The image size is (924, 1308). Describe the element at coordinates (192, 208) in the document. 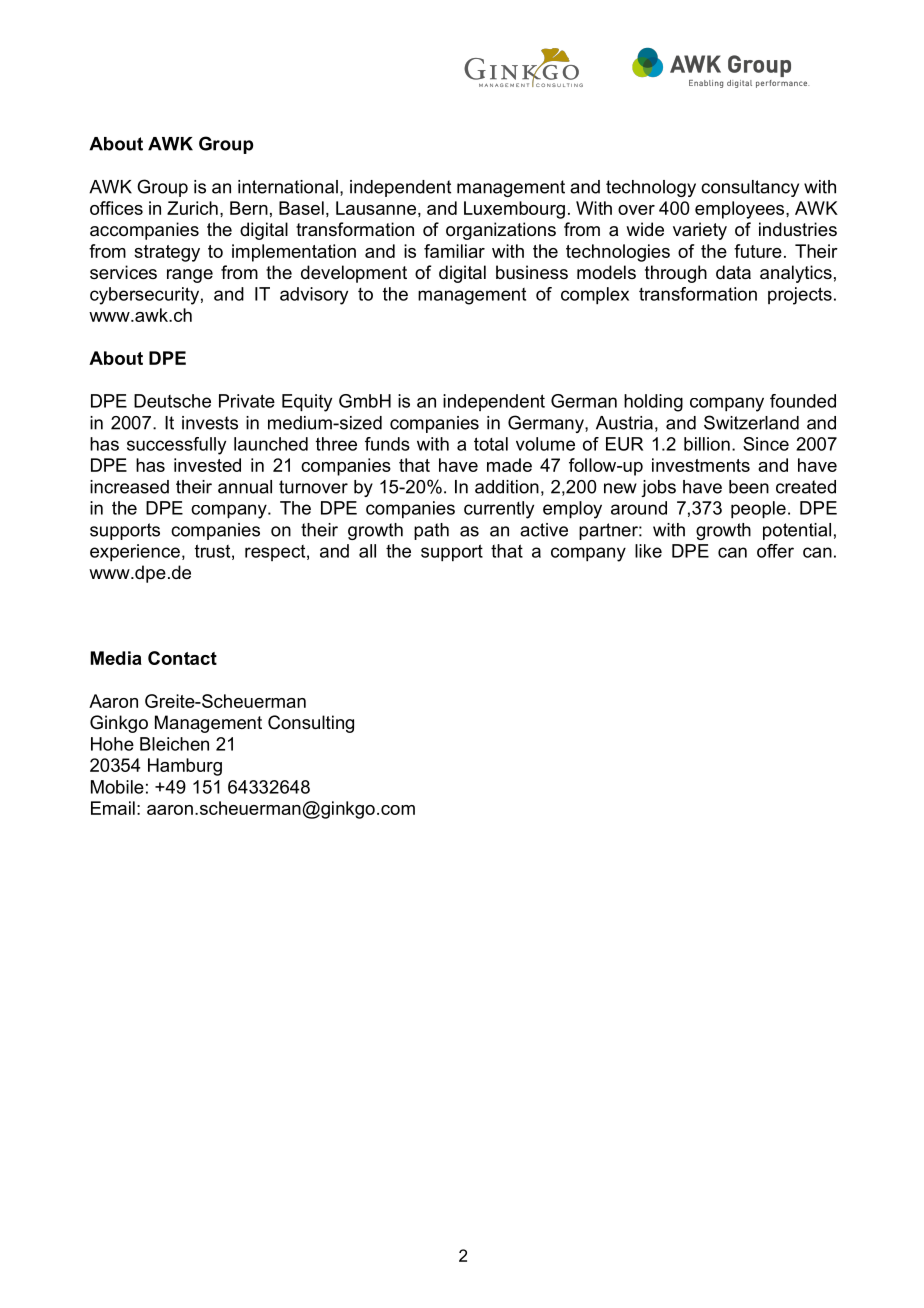

I see `Zurich` at that location.
